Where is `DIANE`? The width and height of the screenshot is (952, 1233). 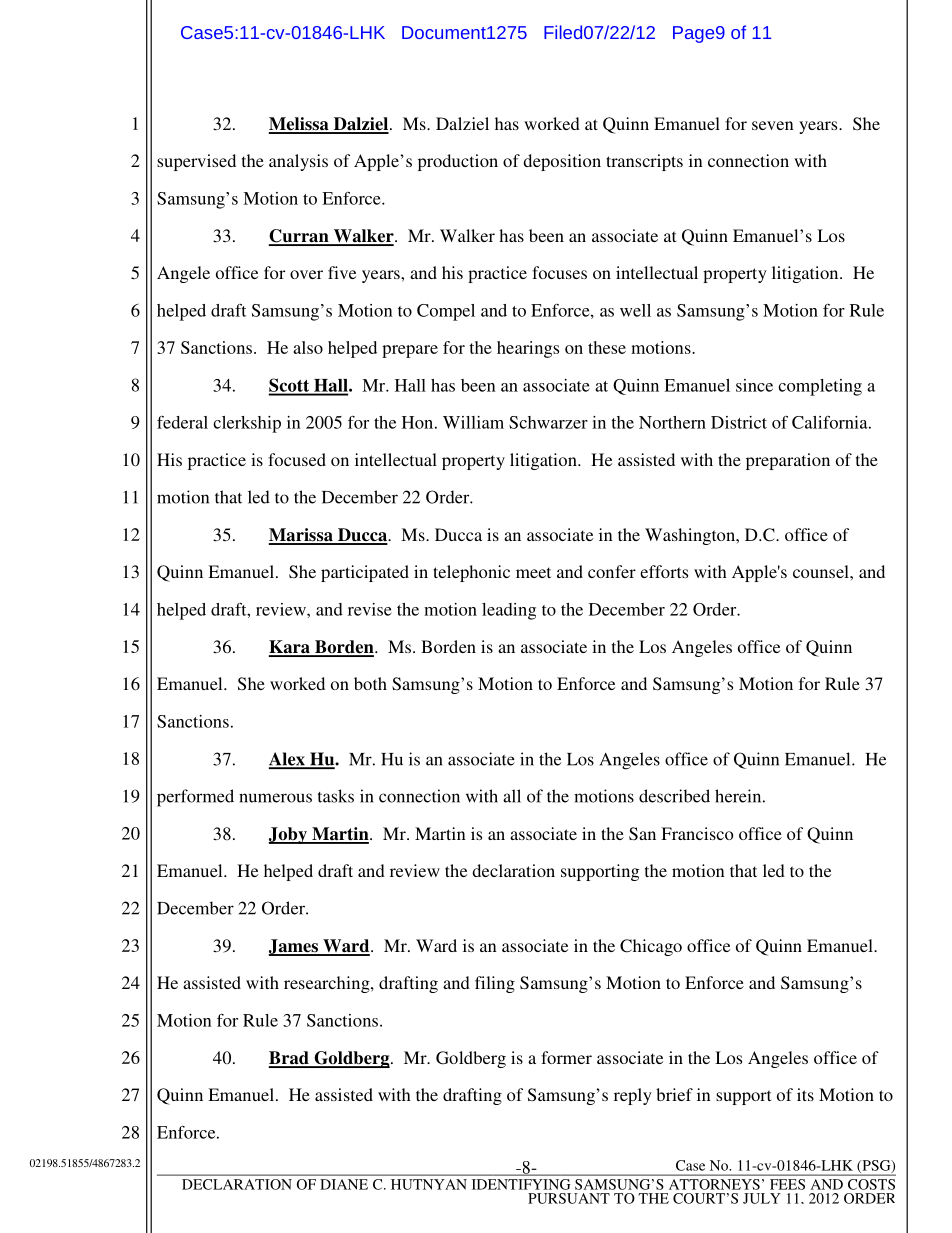
DIANE is located at coordinates (344, 1184).
